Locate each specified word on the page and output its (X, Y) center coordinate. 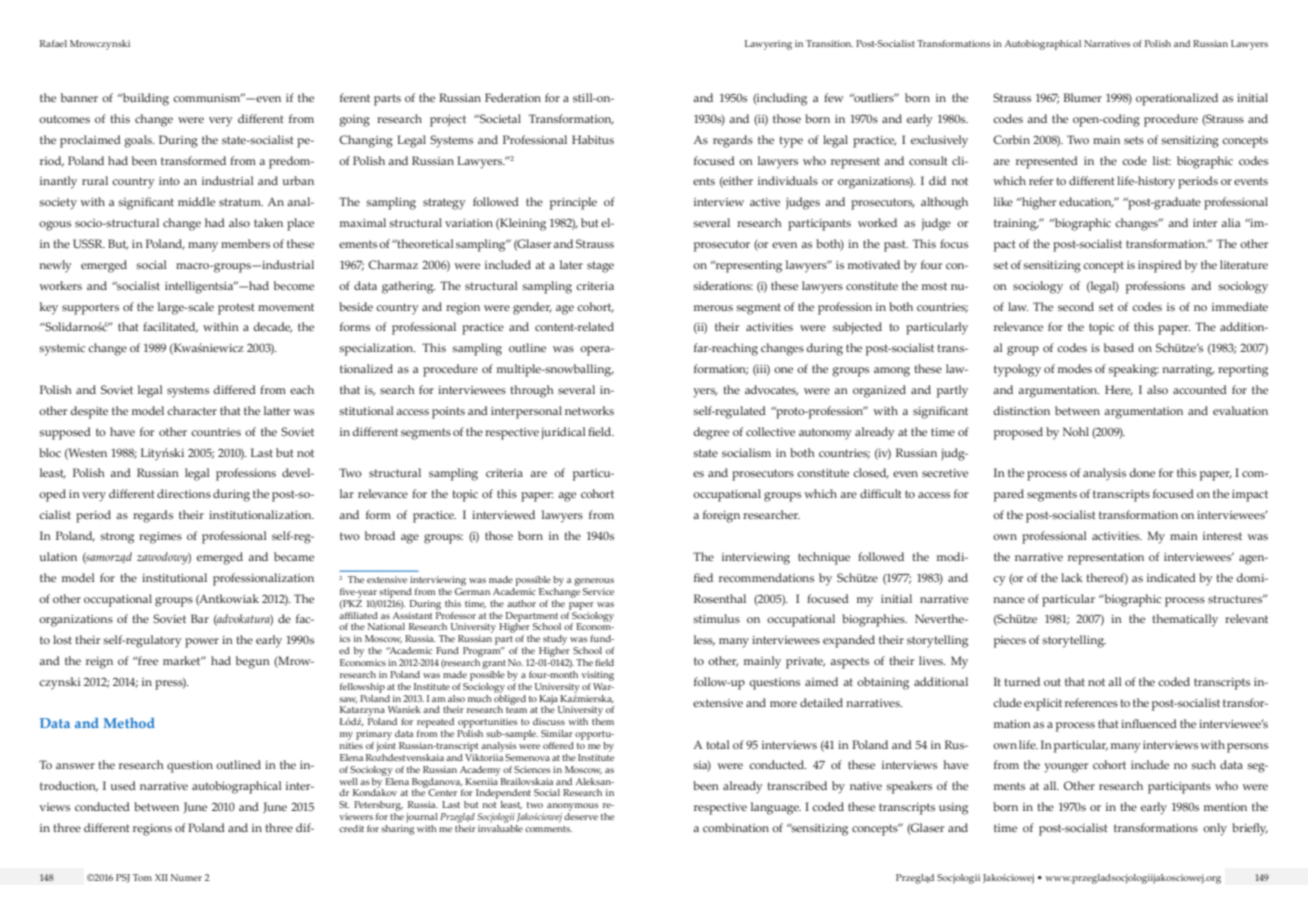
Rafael (53, 43)
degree (711, 433)
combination (736, 827)
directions (184, 493)
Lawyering (768, 45)
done (1142, 472)
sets (1134, 140)
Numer (186, 877)
